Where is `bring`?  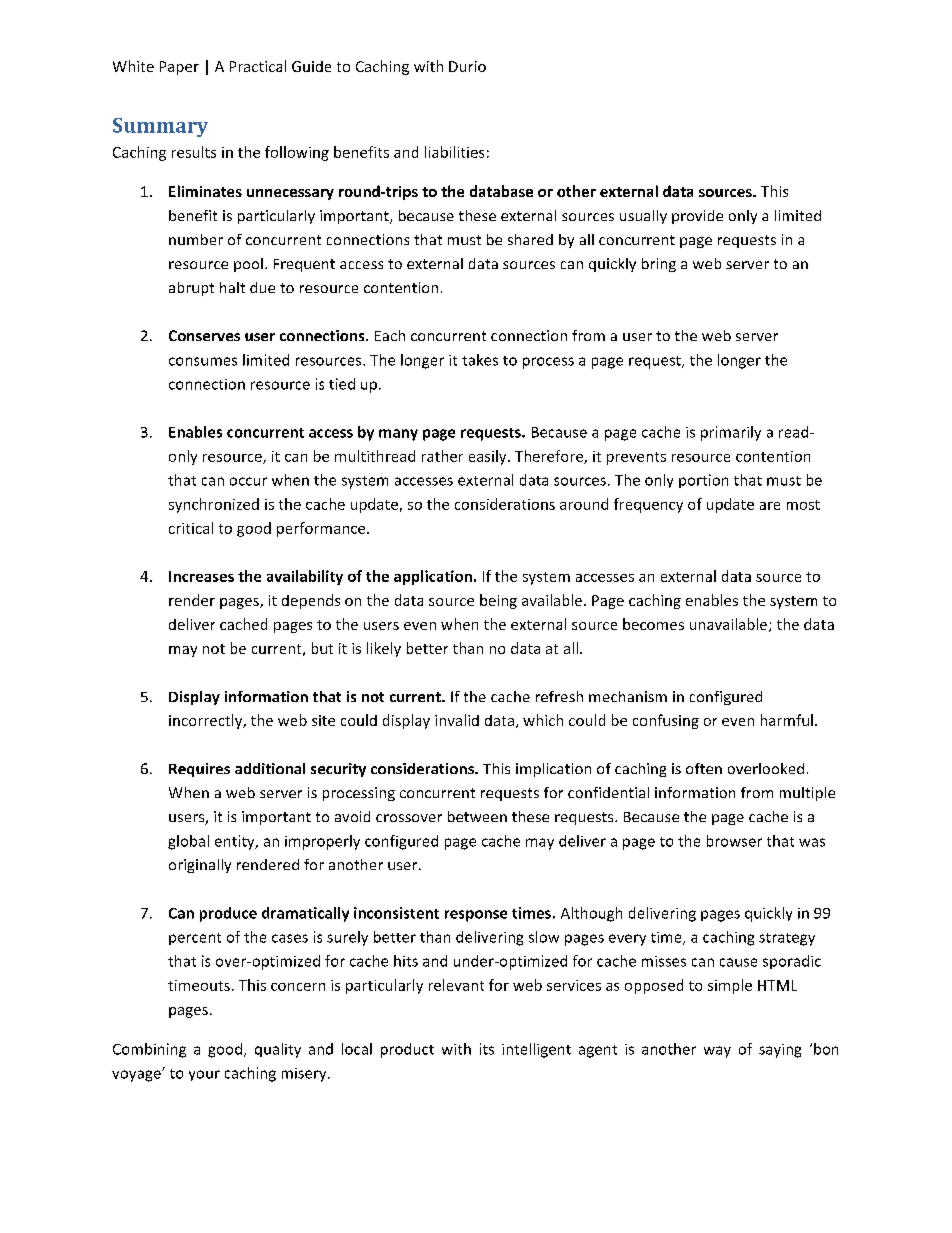
bring is located at coordinates (659, 265).
